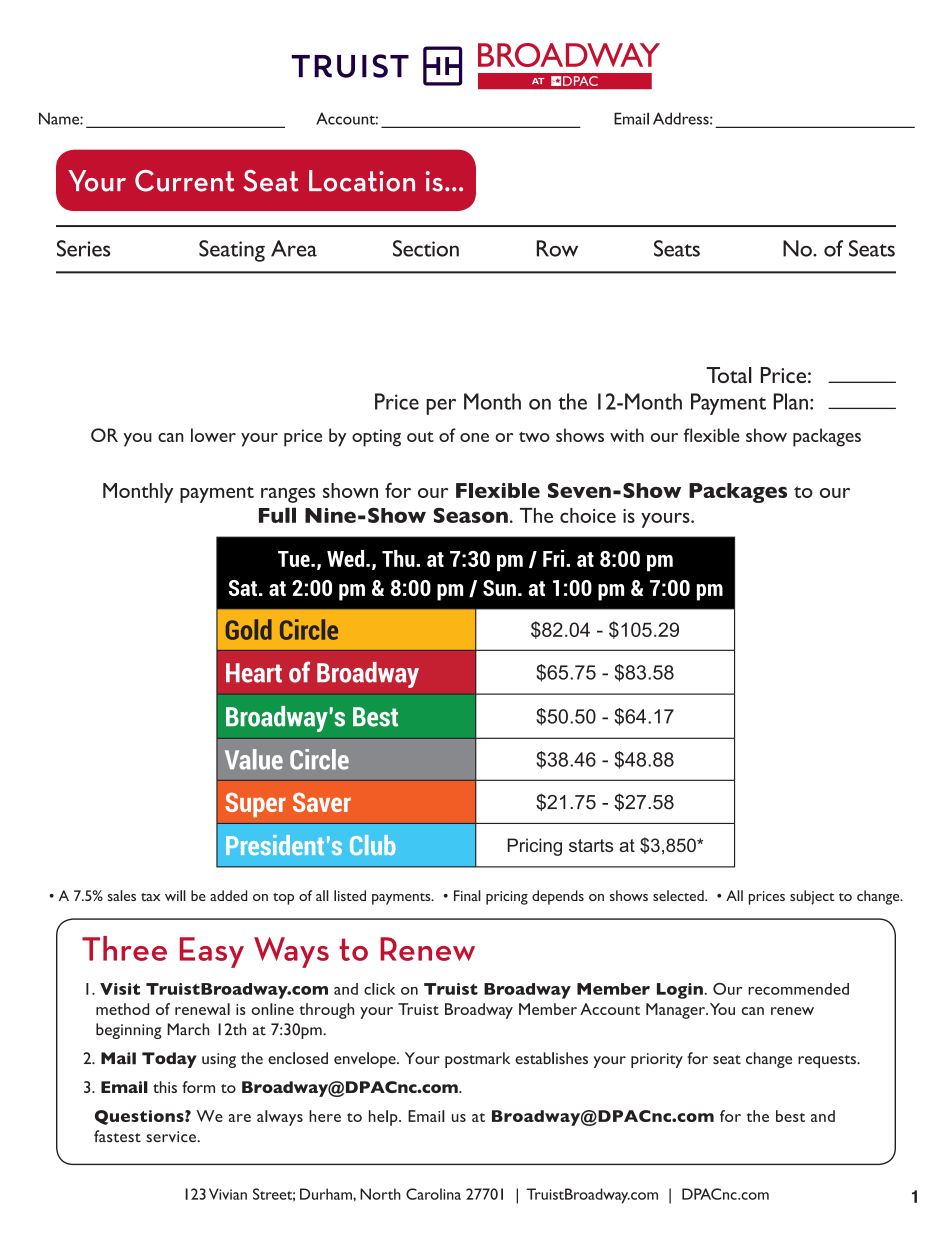 This screenshot has width=952, height=1233. What do you see at coordinates (277, 515) in the screenshot?
I see `Full` at bounding box center [277, 515].
